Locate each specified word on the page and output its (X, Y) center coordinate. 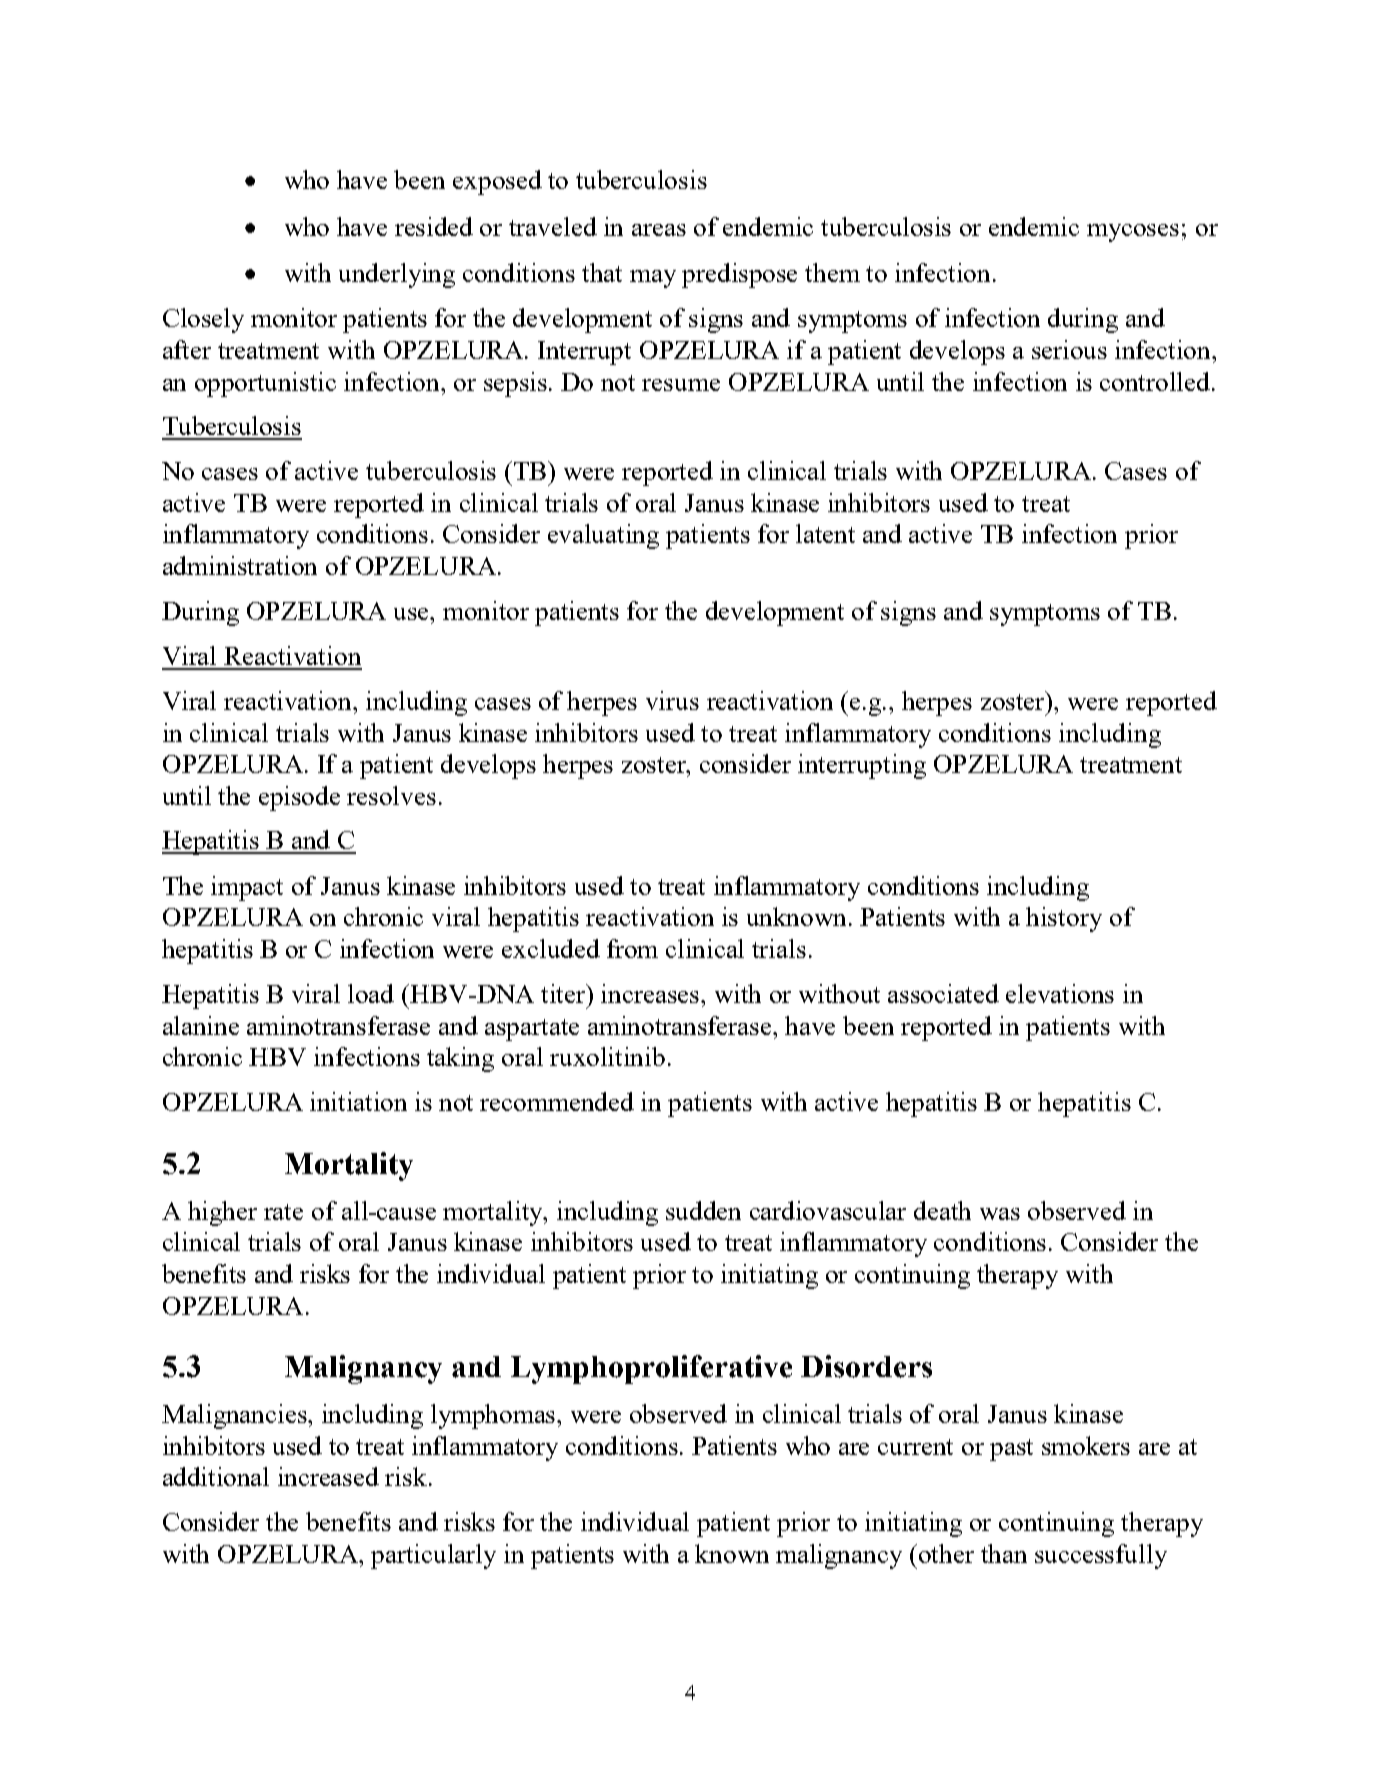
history (1064, 919)
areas (659, 230)
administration (240, 565)
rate (283, 1212)
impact (247, 888)
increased (328, 1476)
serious (1069, 349)
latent (825, 533)
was (1000, 1214)
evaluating (603, 536)
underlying (397, 275)
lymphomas (494, 1416)
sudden (703, 1210)
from (632, 948)
